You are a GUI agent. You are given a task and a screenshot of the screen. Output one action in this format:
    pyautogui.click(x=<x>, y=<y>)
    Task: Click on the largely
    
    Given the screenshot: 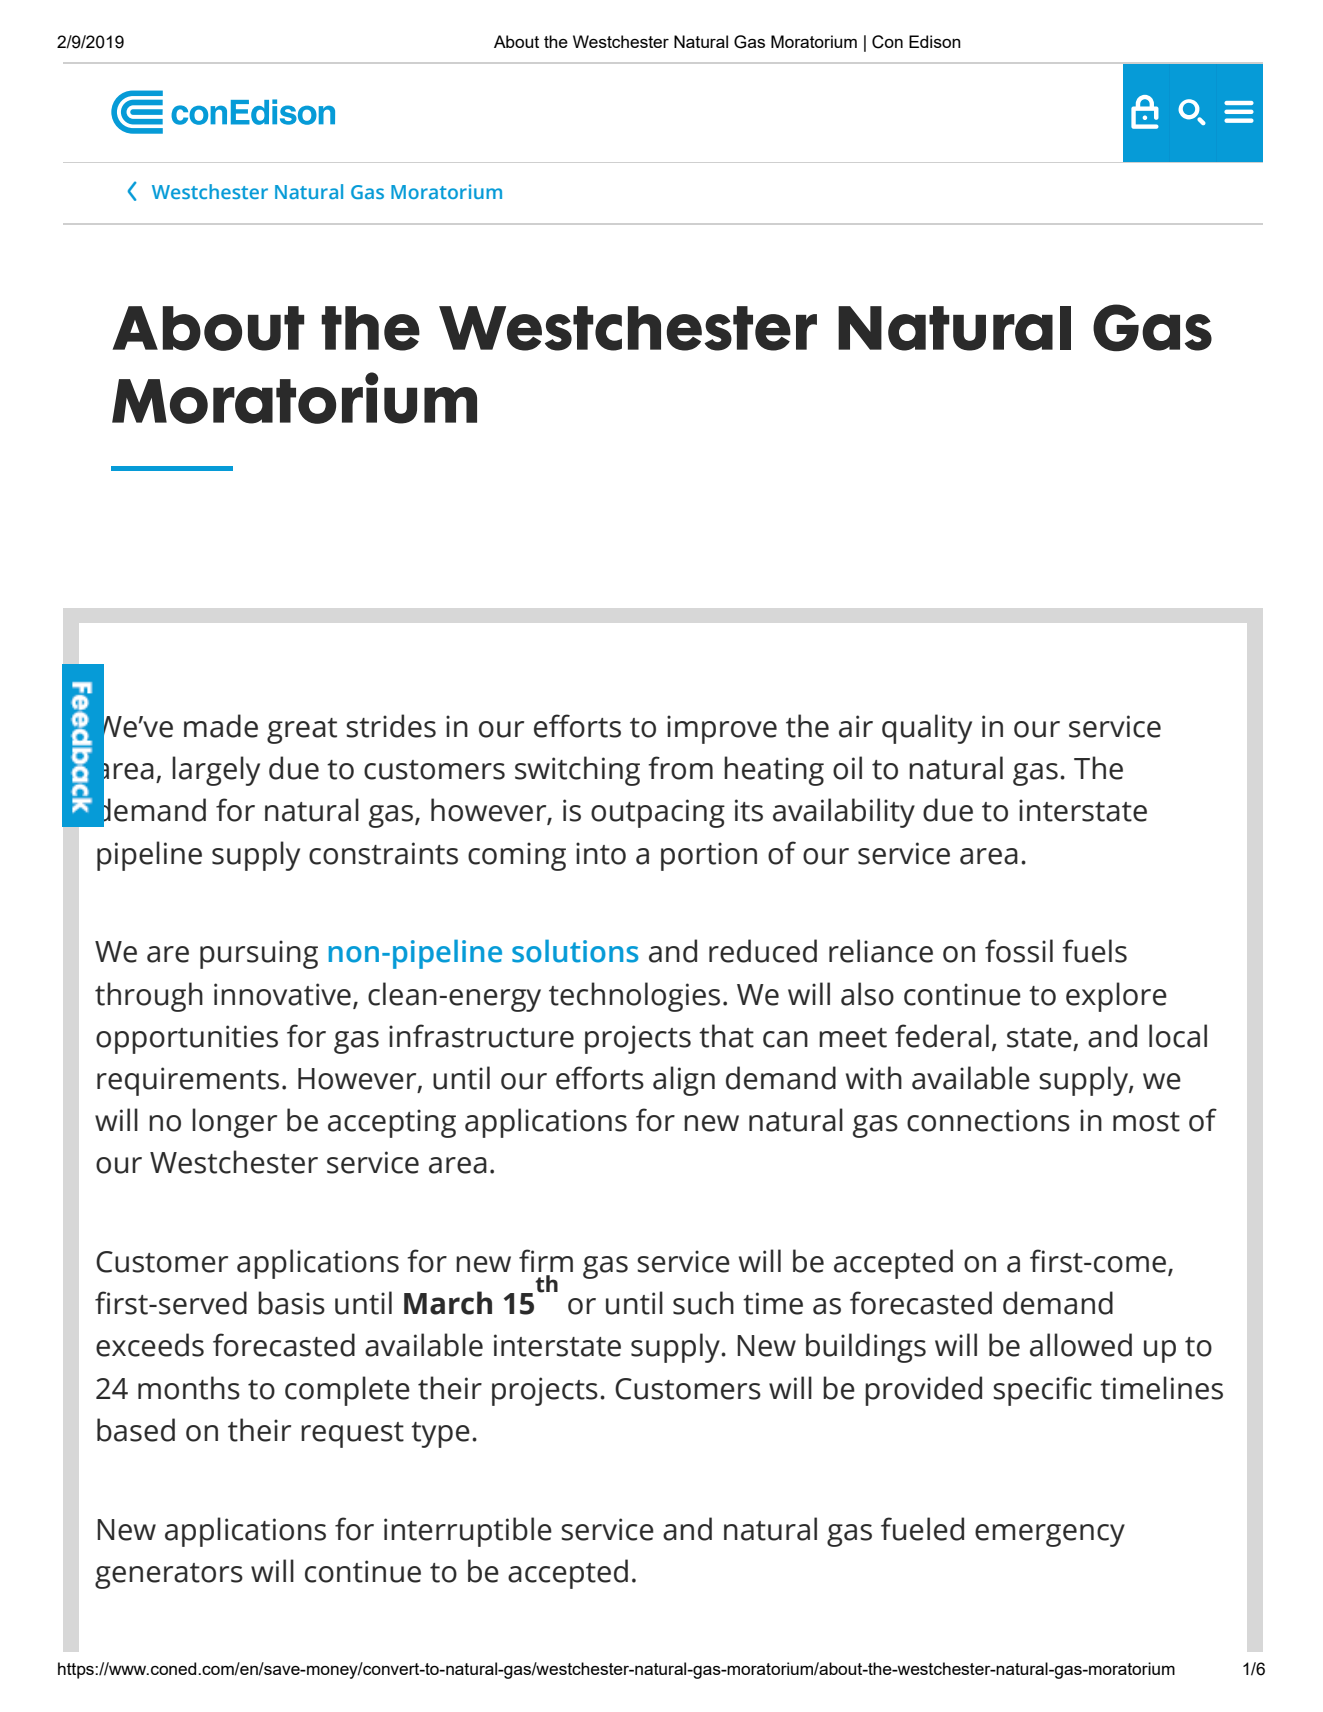 What is the action you would take?
    pyautogui.click(x=216, y=771)
